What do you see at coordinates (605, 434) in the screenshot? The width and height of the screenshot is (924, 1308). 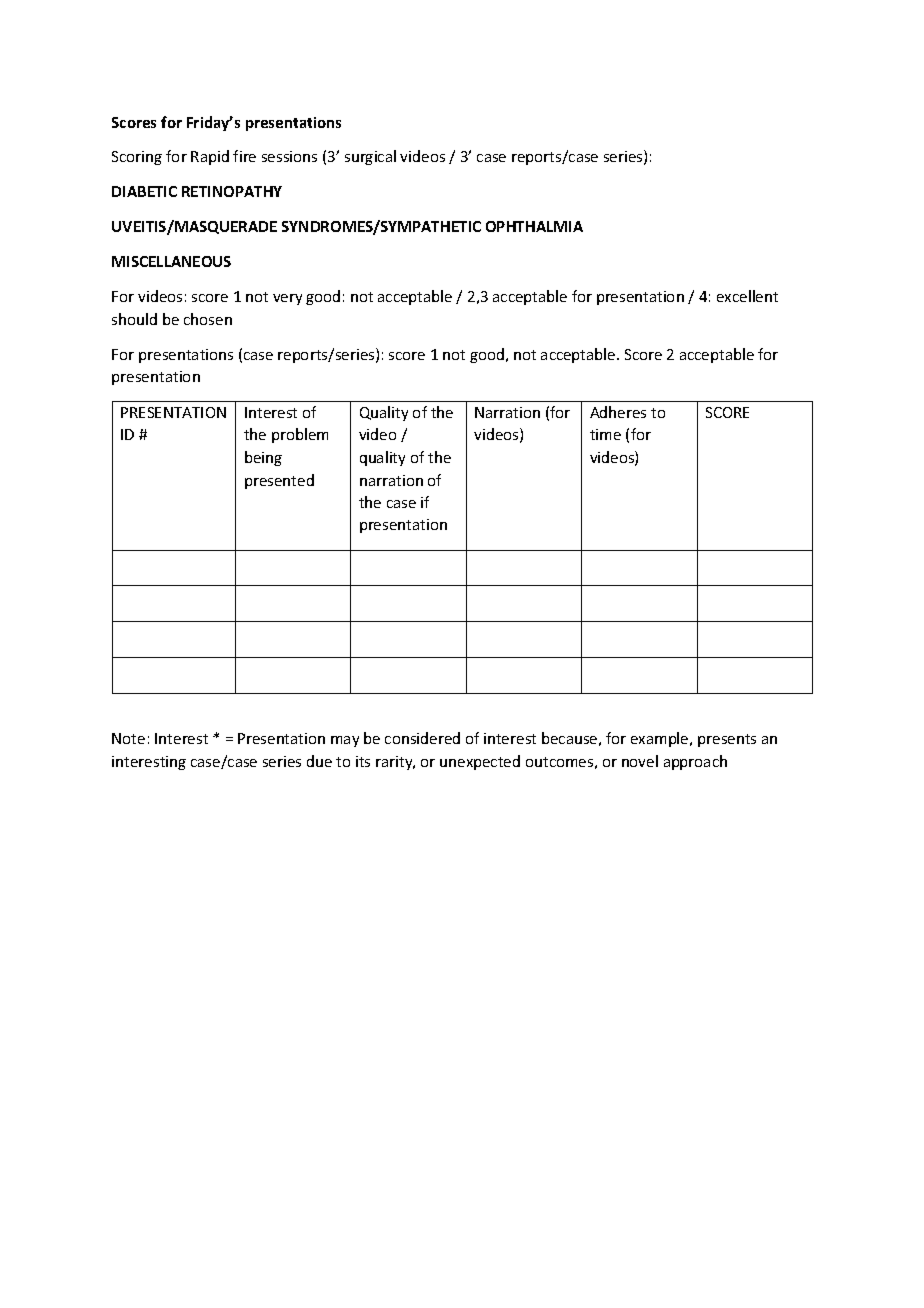 I see `time` at bounding box center [605, 434].
